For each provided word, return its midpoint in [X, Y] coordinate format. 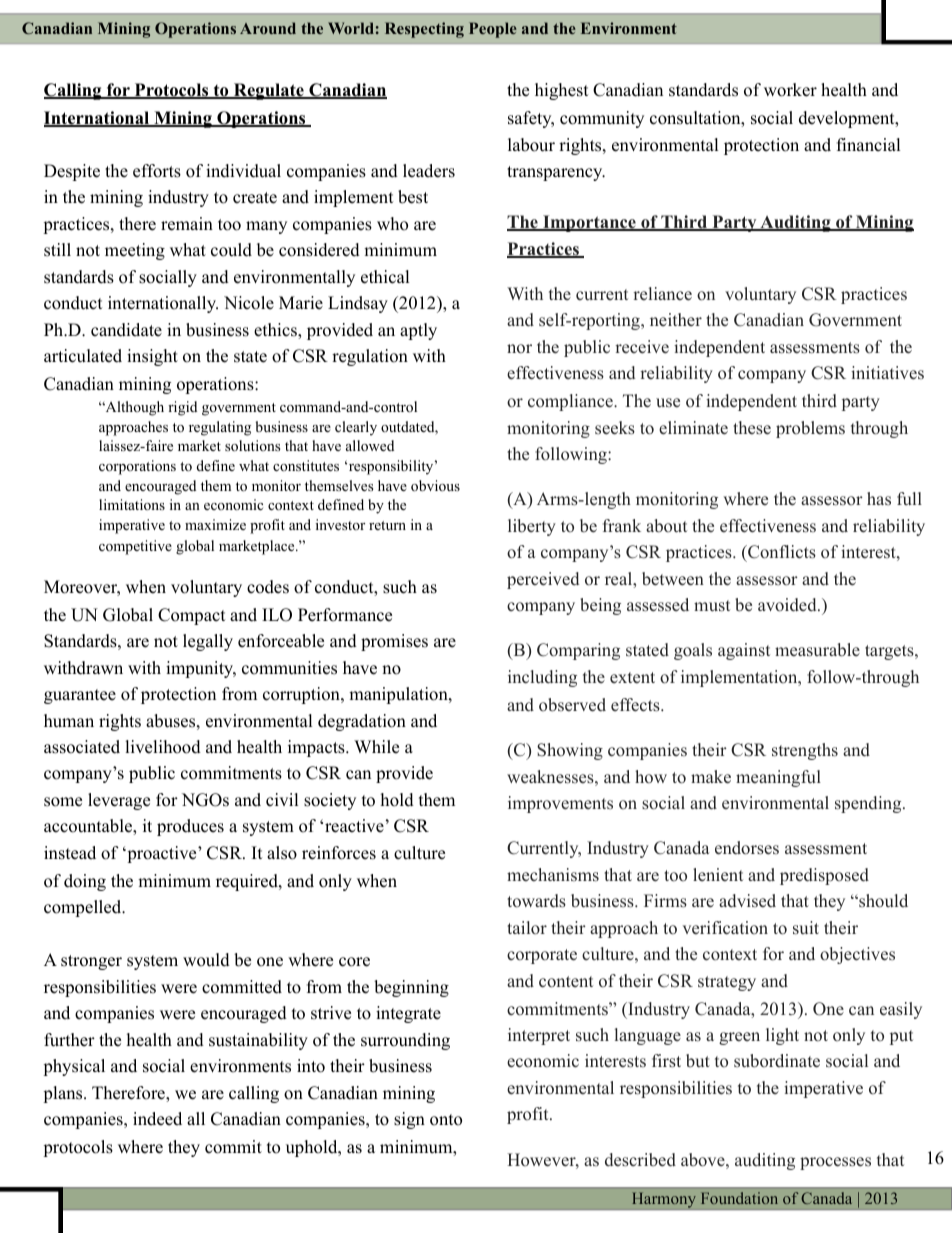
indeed [157, 1119]
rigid [182, 408]
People [493, 30]
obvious [435, 486]
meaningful [778, 778]
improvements [560, 804]
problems [810, 429]
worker [790, 90]
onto [446, 1120]
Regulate [269, 91]
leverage [119, 801]
